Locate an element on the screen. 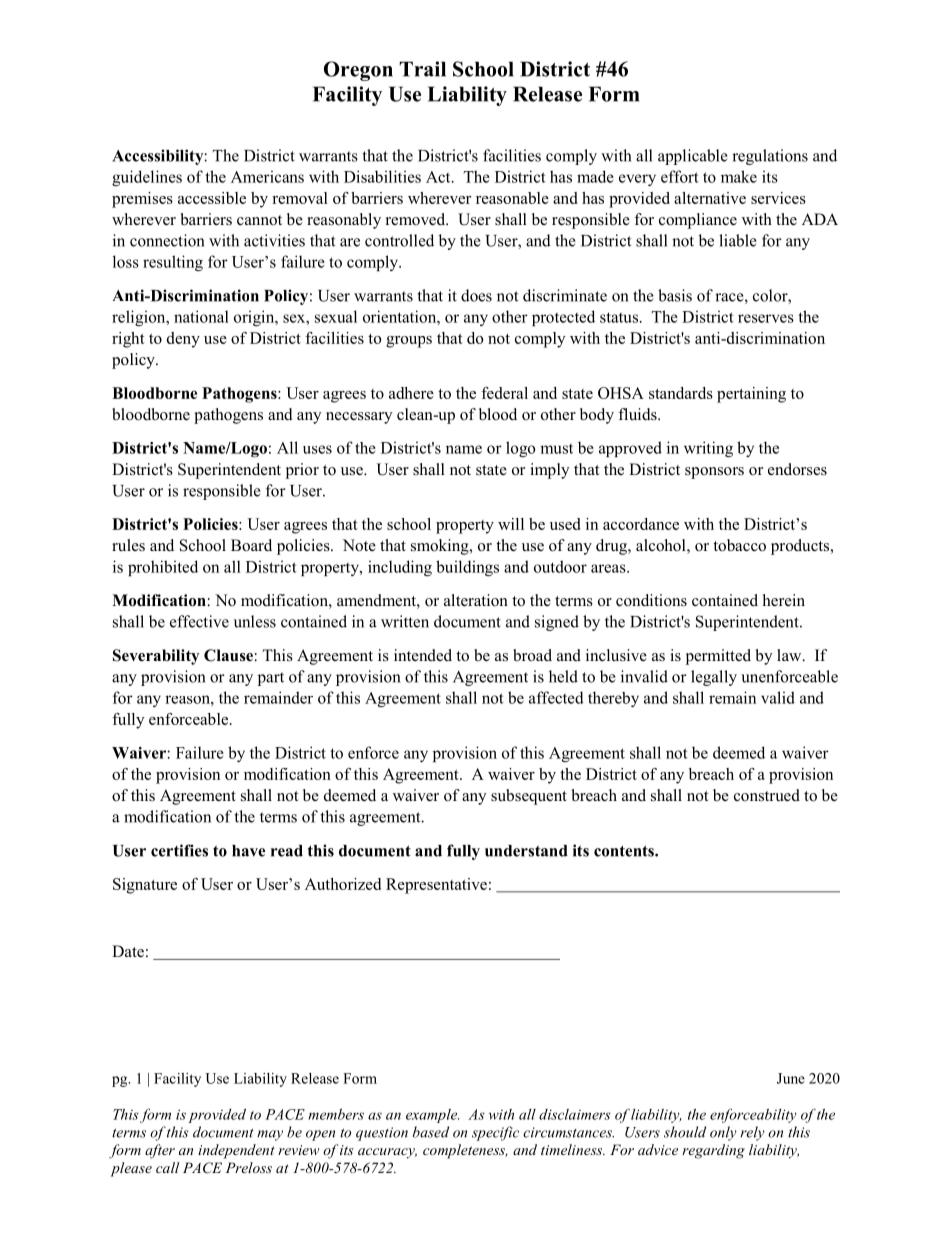 The image size is (952, 1233). federal is located at coordinates (504, 393).
